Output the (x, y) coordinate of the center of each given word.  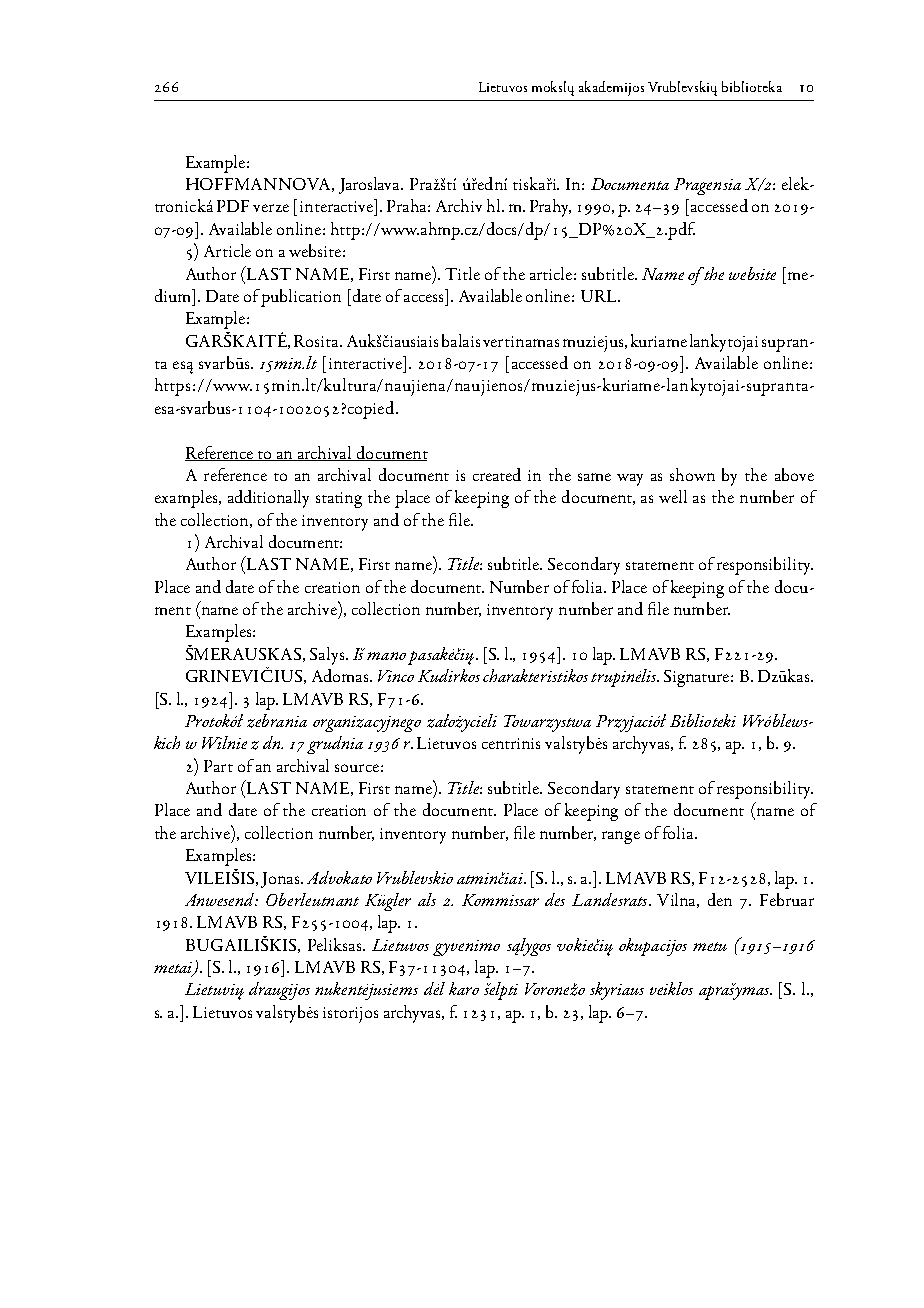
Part (218, 766)
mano (386, 656)
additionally (268, 499)
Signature (698, 678)
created (497, 474)
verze (271, 208)
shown (692, 474)
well (673, 496)
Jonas (281, 880)
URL (600, 296)
